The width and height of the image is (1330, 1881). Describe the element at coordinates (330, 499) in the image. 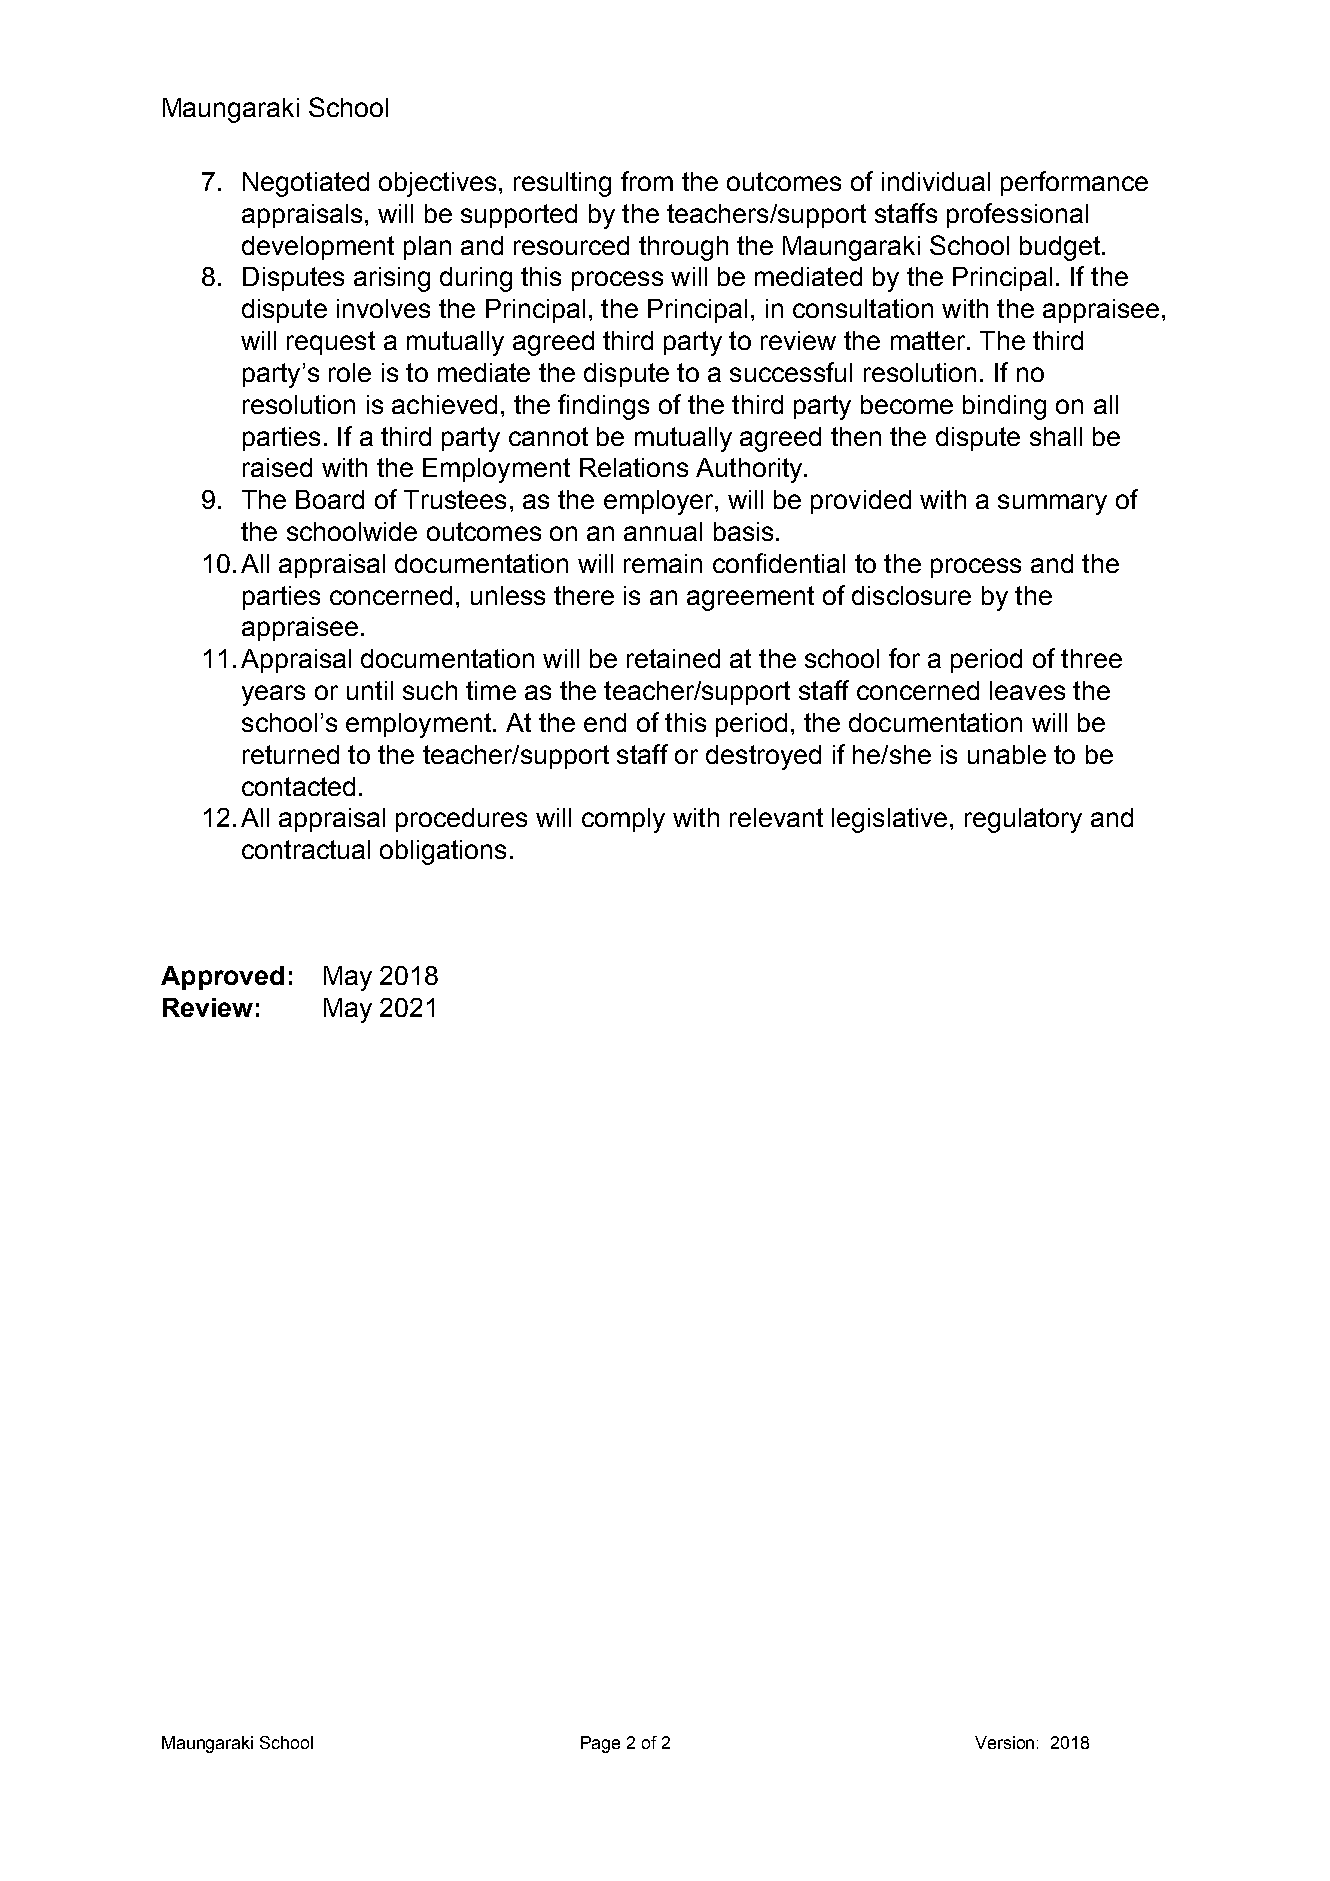

I see `Board` at that location.
